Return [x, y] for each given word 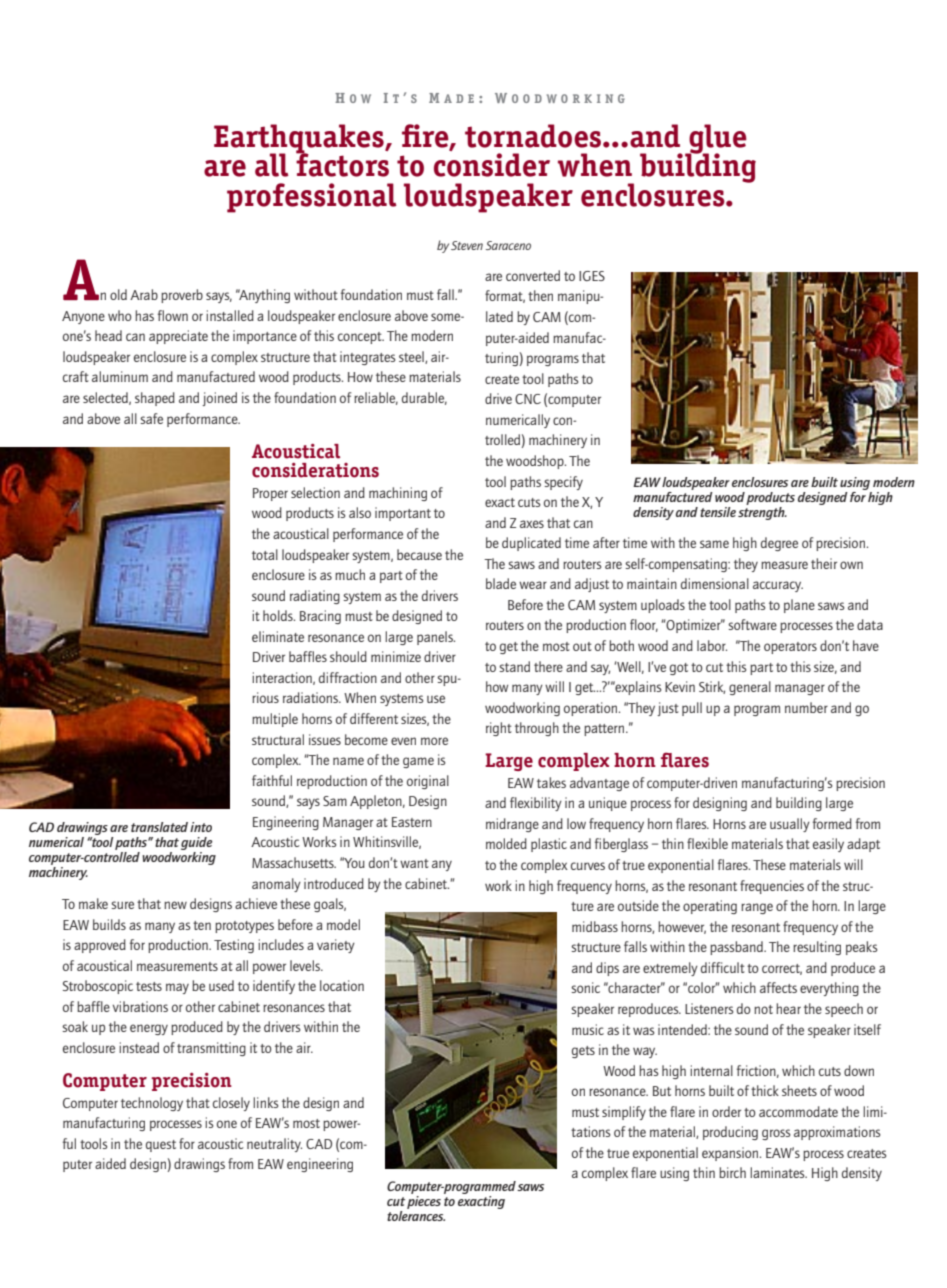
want [414, 863]
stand [514, 666]
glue [717, 140]
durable [424, 398]
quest [161, 1146]
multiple [275, 720]
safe [151, 418]
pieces [424, 1201]
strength [762, 512]
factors [342, 164]
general [750, 688]
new [175, 905]
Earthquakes [300, 139]
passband [737, 948]
